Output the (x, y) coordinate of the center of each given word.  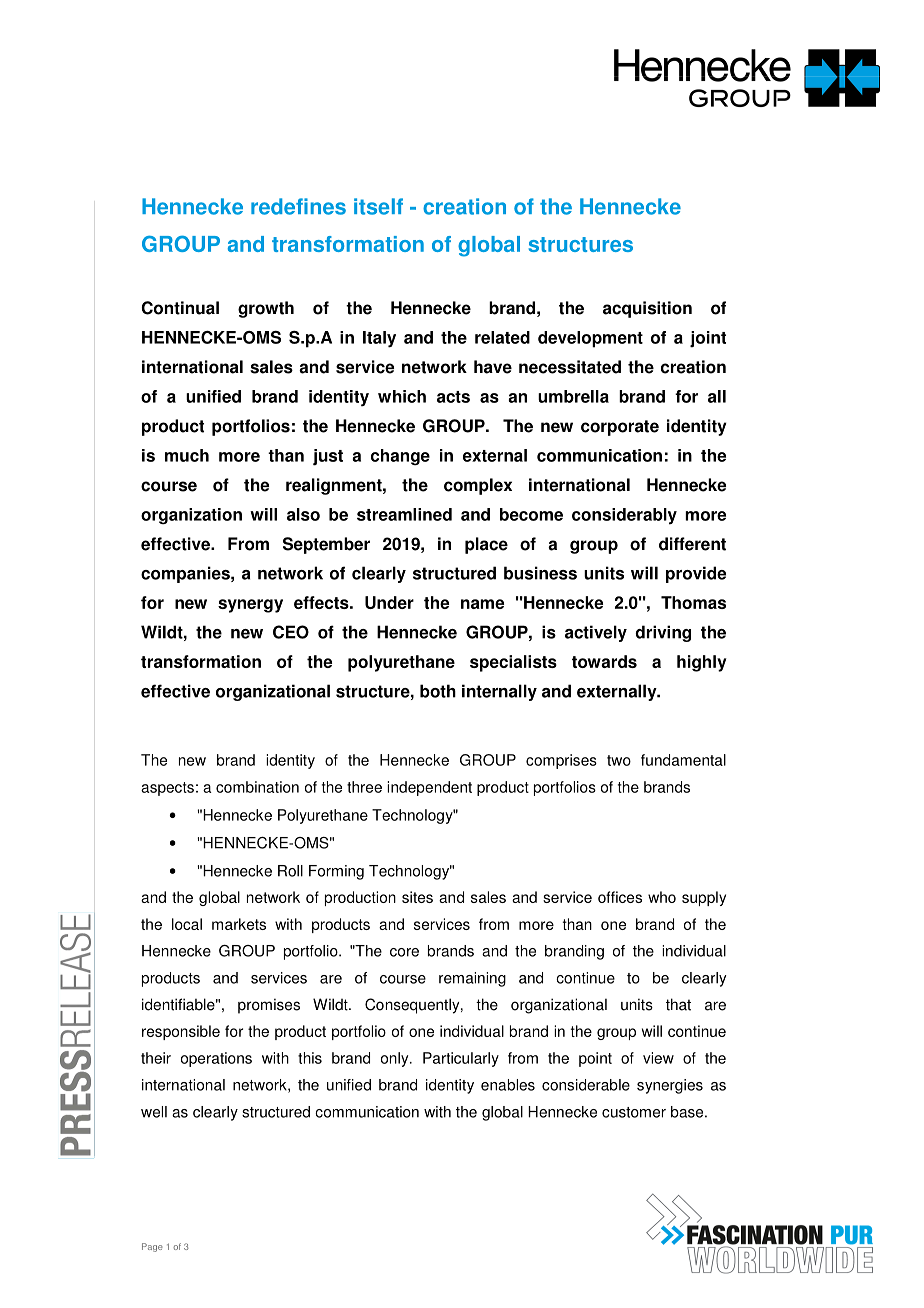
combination (257, 787)
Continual (180, 308)
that (678, 1004)
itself (378, 206)
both (438, 691)
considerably (624, 516)
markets (239, 924)
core (404, 952)
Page (152, 1247)
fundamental (683, 760)
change (400, 457)
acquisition (647, 309)
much (187, 455)
